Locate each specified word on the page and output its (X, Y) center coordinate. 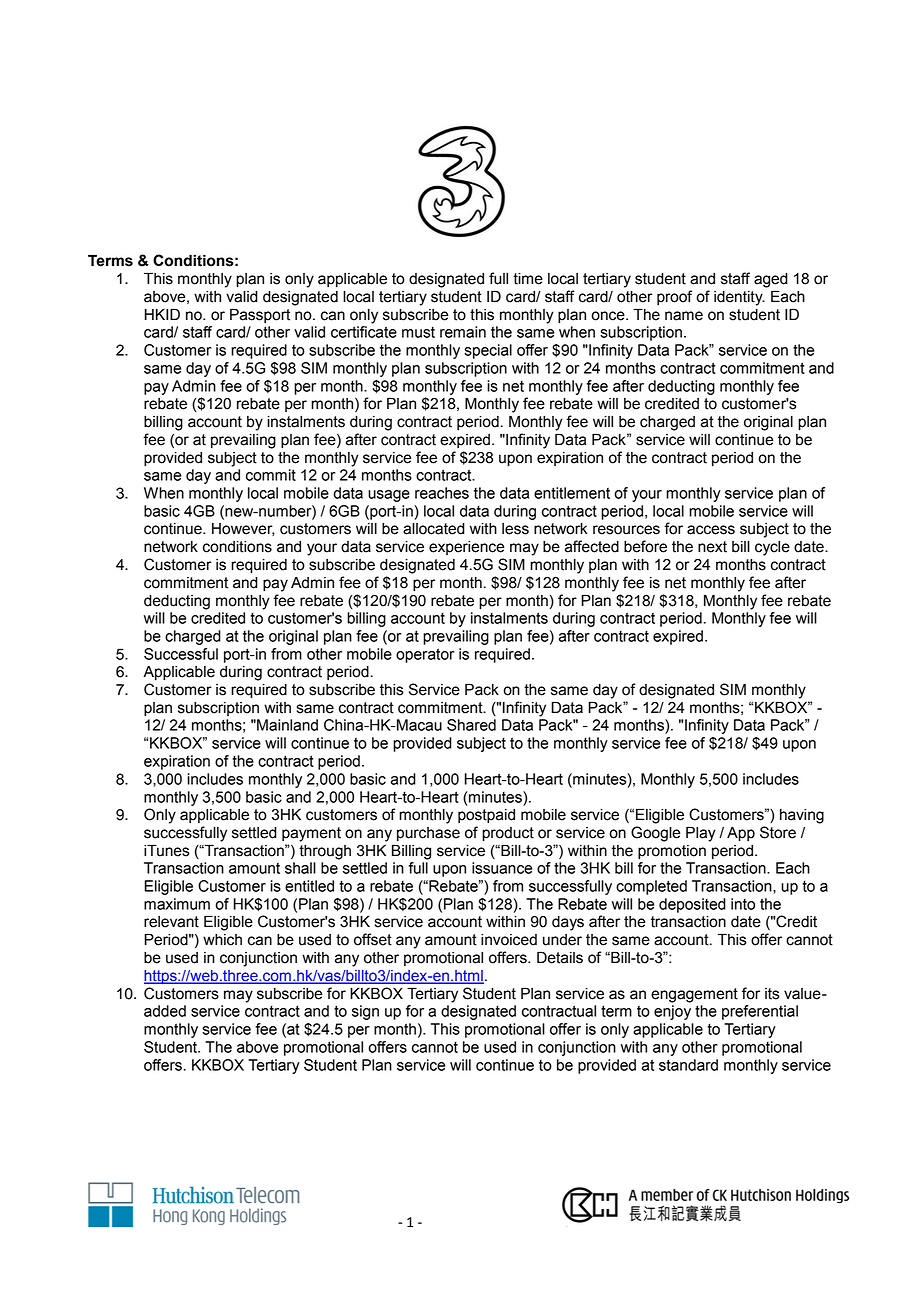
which (222, 940)
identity (739, 298)
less (515, 529)
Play (701, 834)
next (712, 547)
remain (463, 332)
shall (300, 868)
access (711, 530)
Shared (471, 725)
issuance (502, 868)
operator (425, 655)
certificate (364, 332)
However (243, 529)
